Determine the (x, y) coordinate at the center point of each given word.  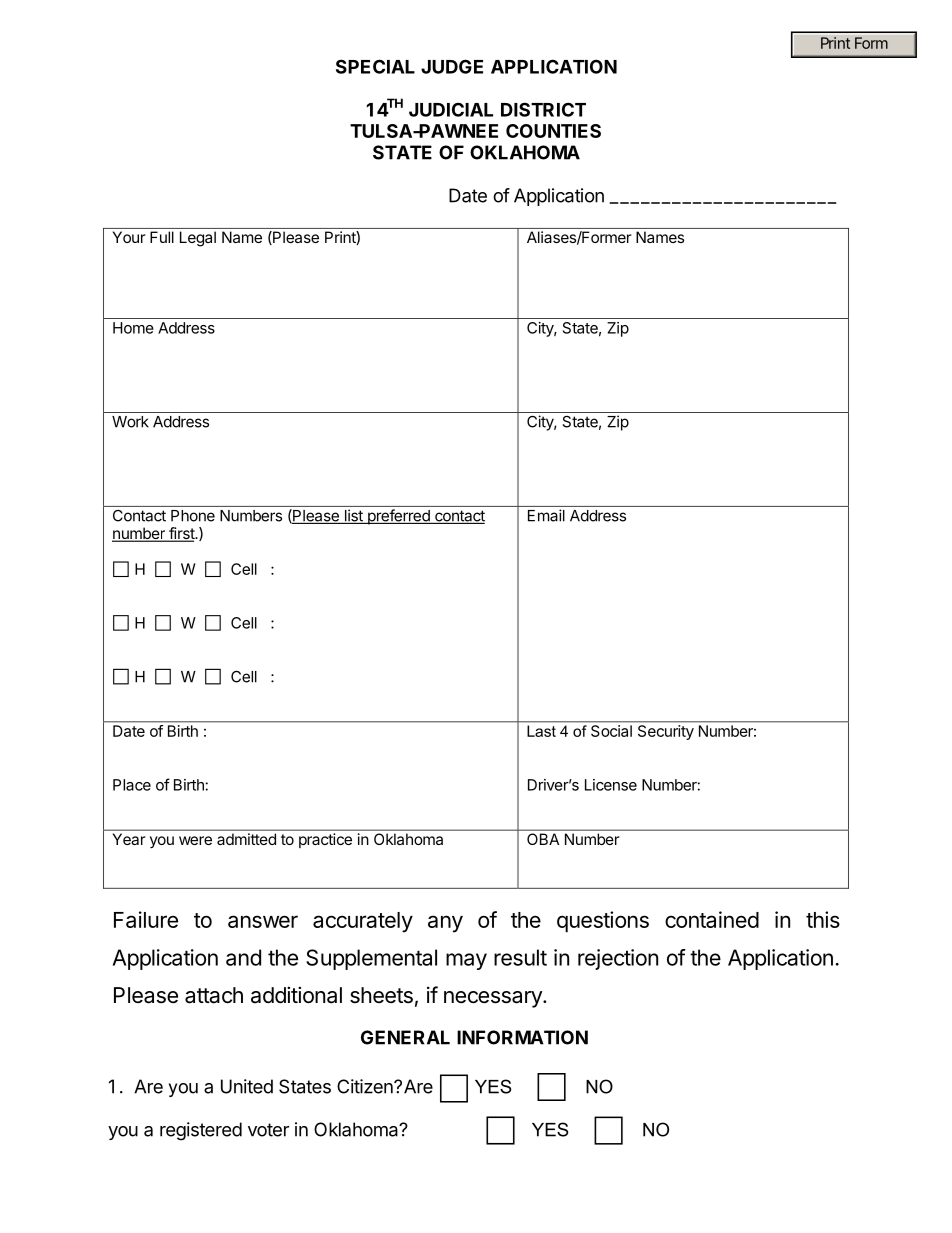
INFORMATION (522, 1037)
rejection (618, 959)
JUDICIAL (451, 109)
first (181, 534)
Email (546, 515)
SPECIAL (375, 66)
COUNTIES (553, 131)
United (247, 1086)
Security (666, 732)
